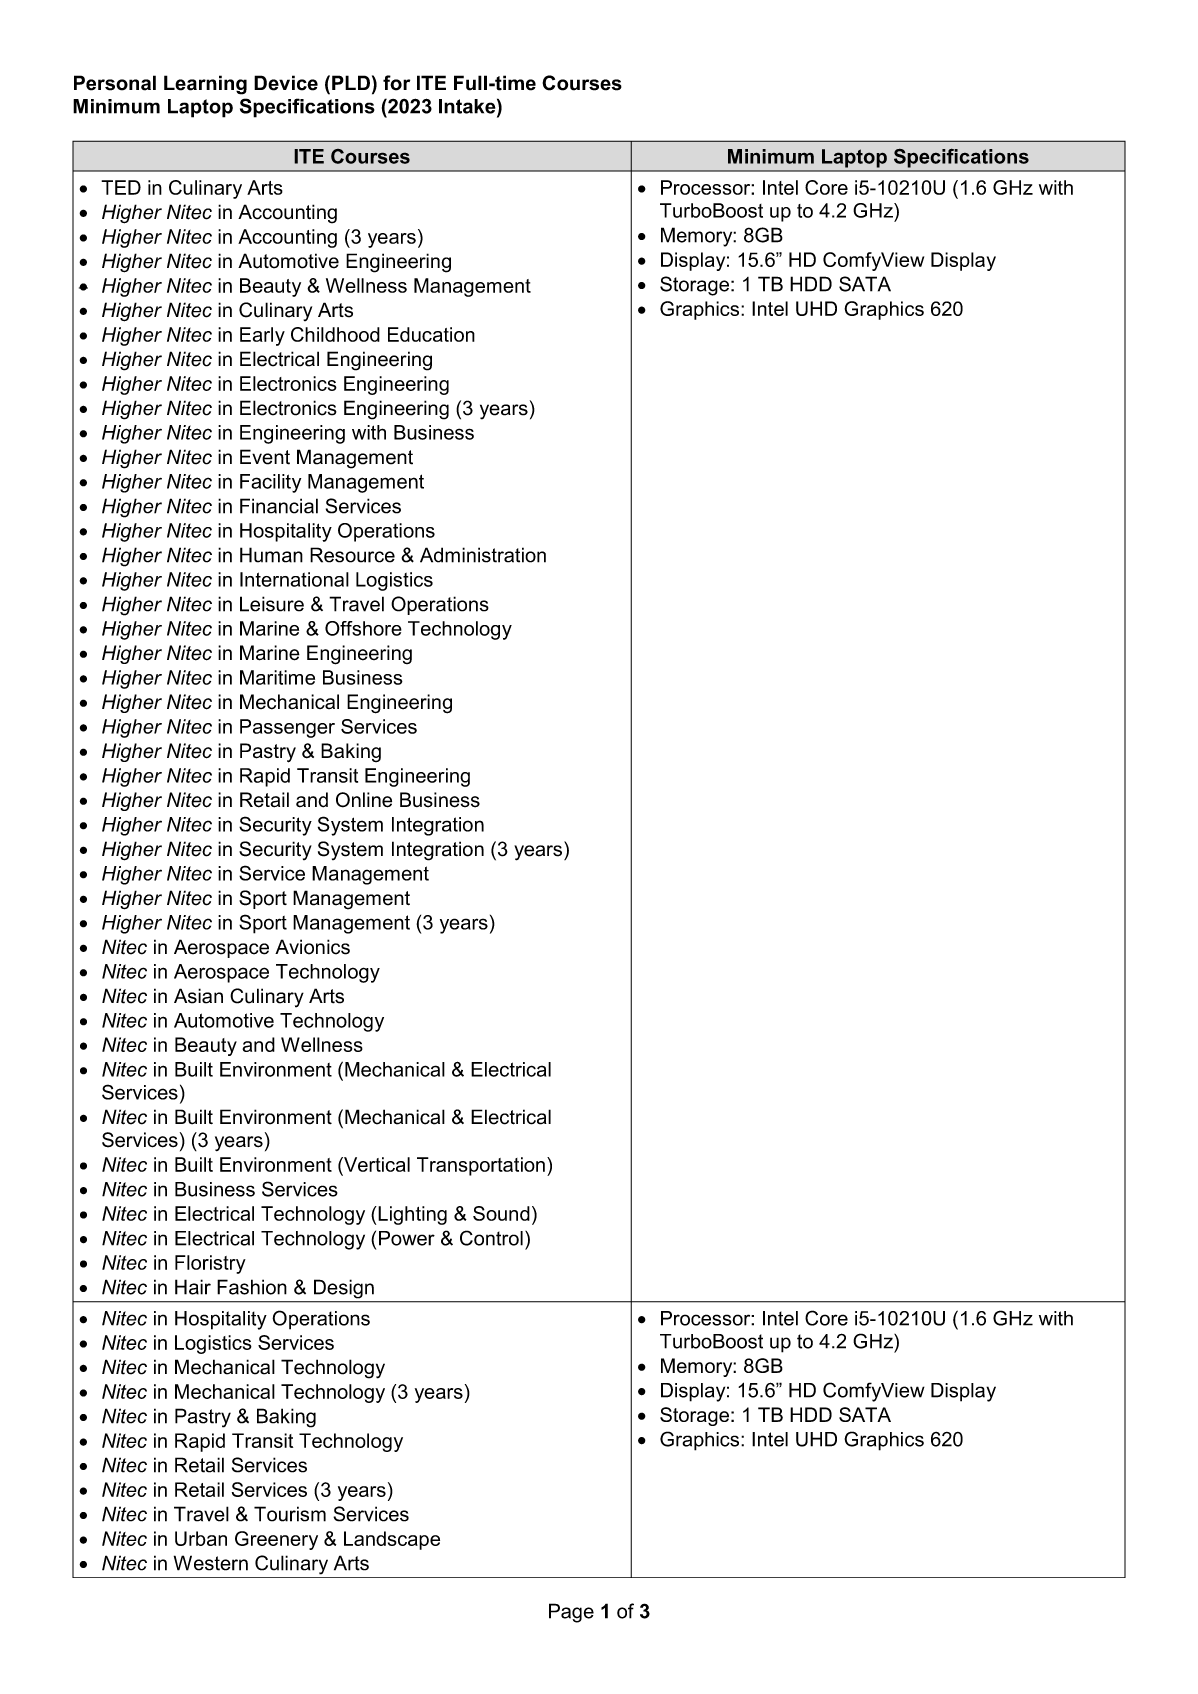 The image size is (1198, 1694). I want to click on Education, so click(431, 334).
